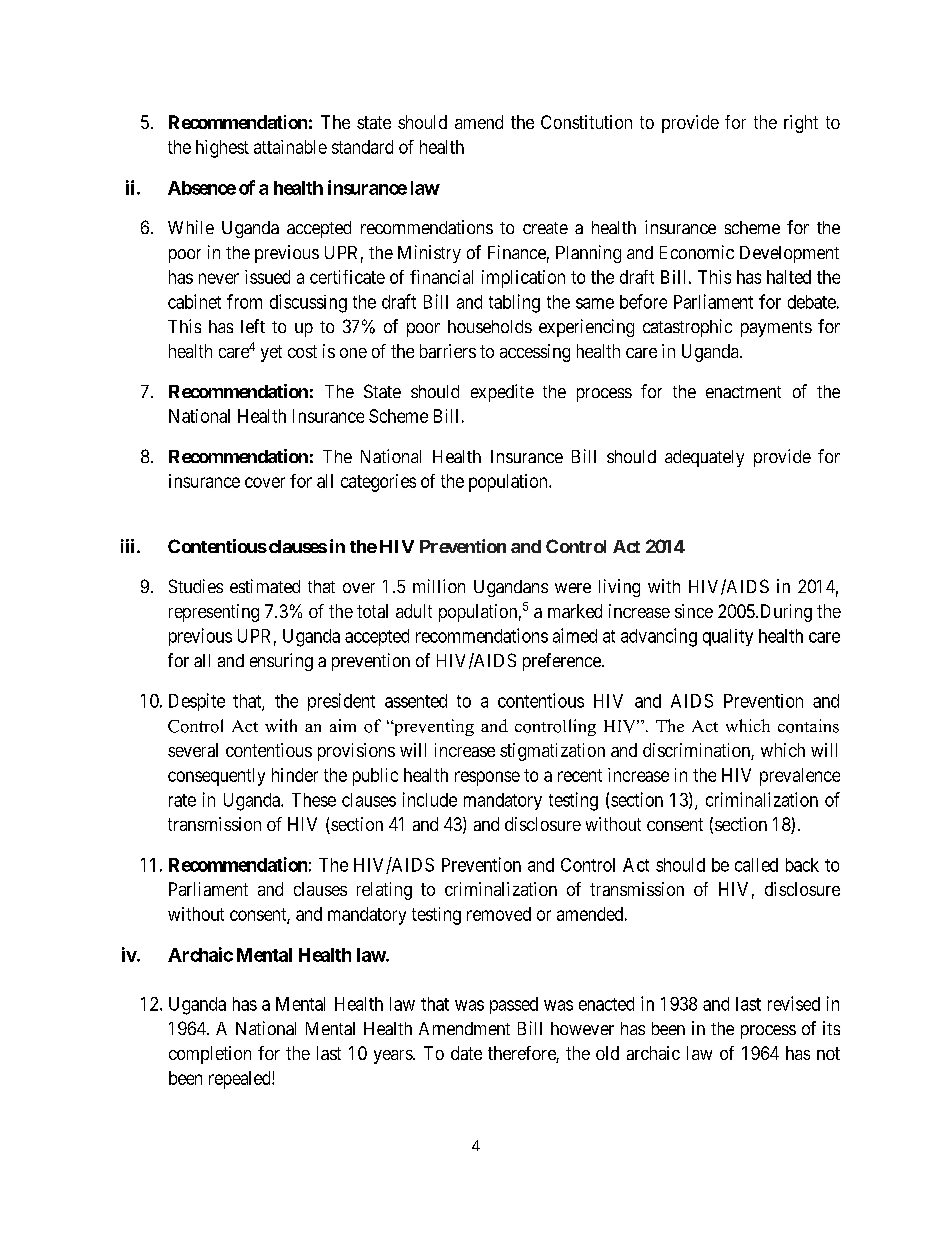  I want to click on right, so click(801, 124).
